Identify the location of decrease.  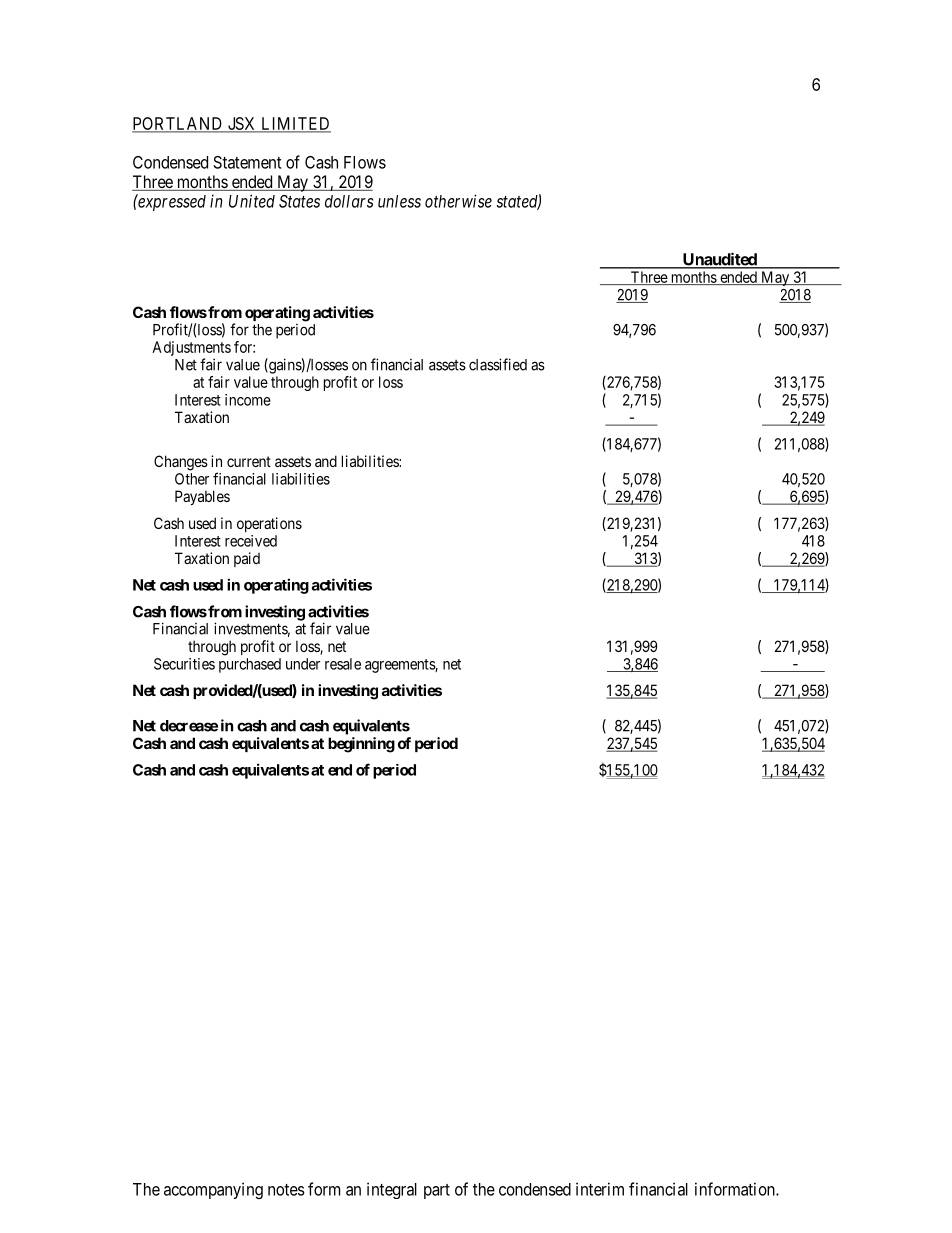
(189, 726).
